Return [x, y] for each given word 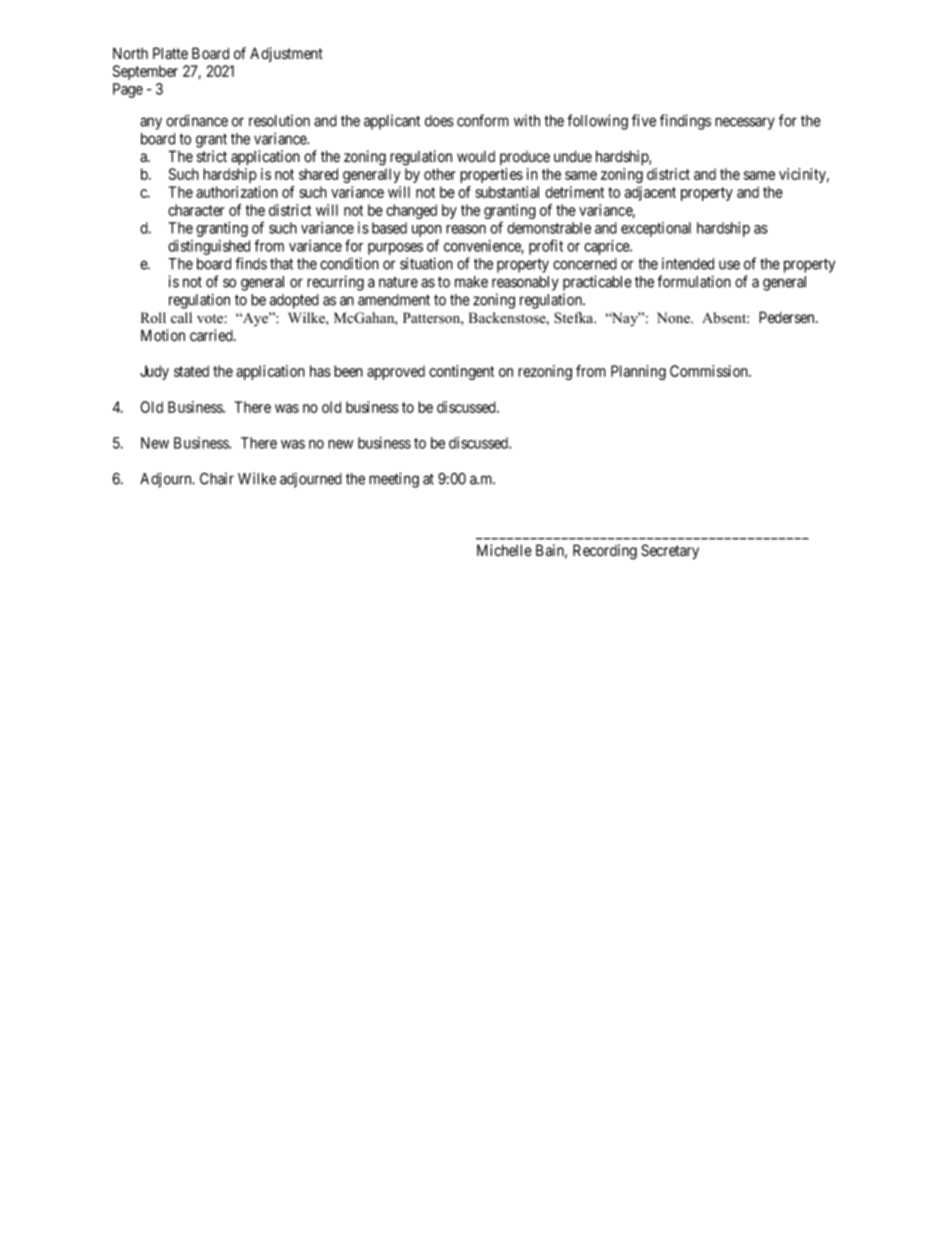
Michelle [504, 550]
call [181, 317]
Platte [170, 53]
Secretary [670, 552]
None [675, 318]
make [471, 282]
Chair [217, 478]
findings [685, 122]
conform [483, 120]
